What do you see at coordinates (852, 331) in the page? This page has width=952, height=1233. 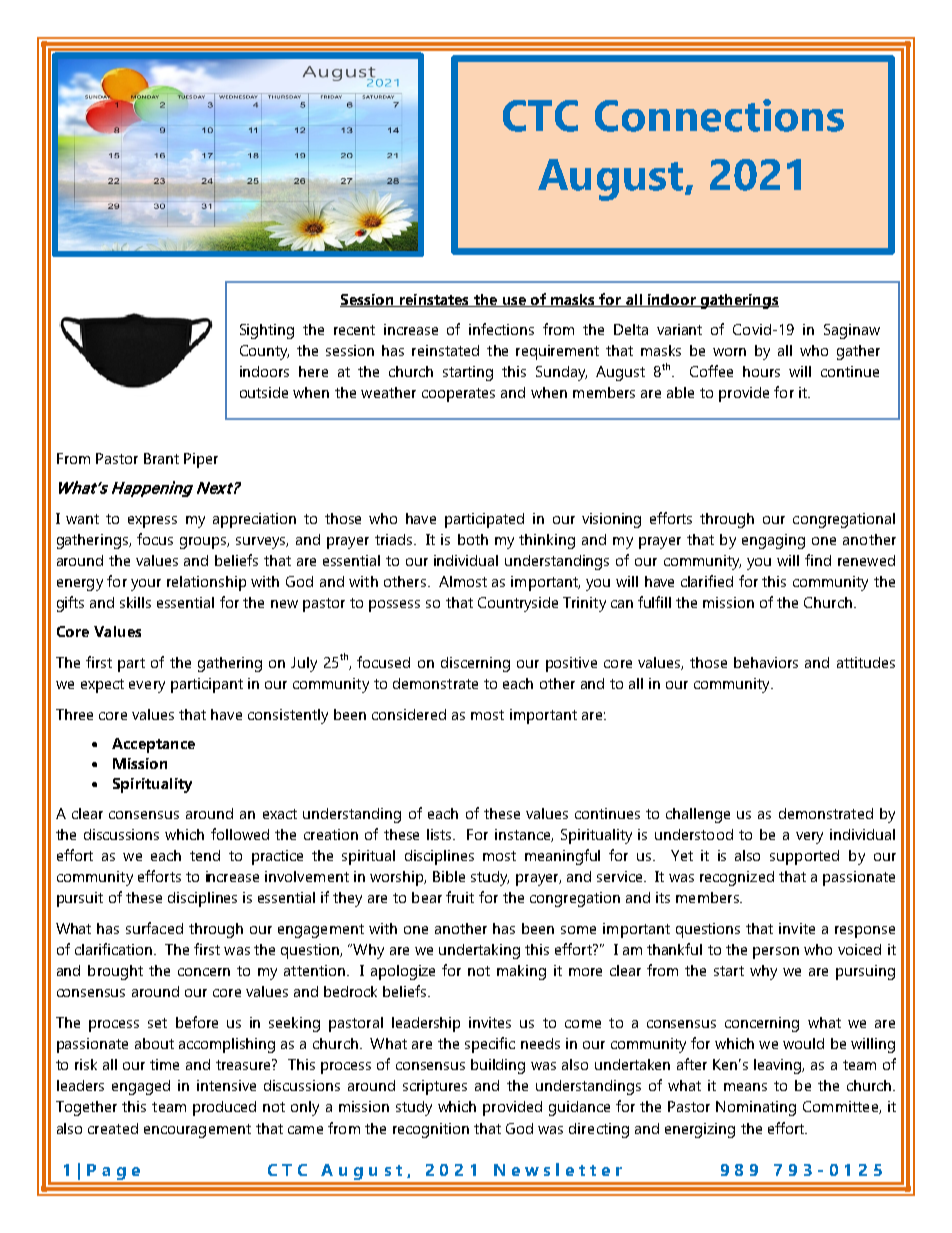 I see `Saginaw` at bounding box center [852, 331].
